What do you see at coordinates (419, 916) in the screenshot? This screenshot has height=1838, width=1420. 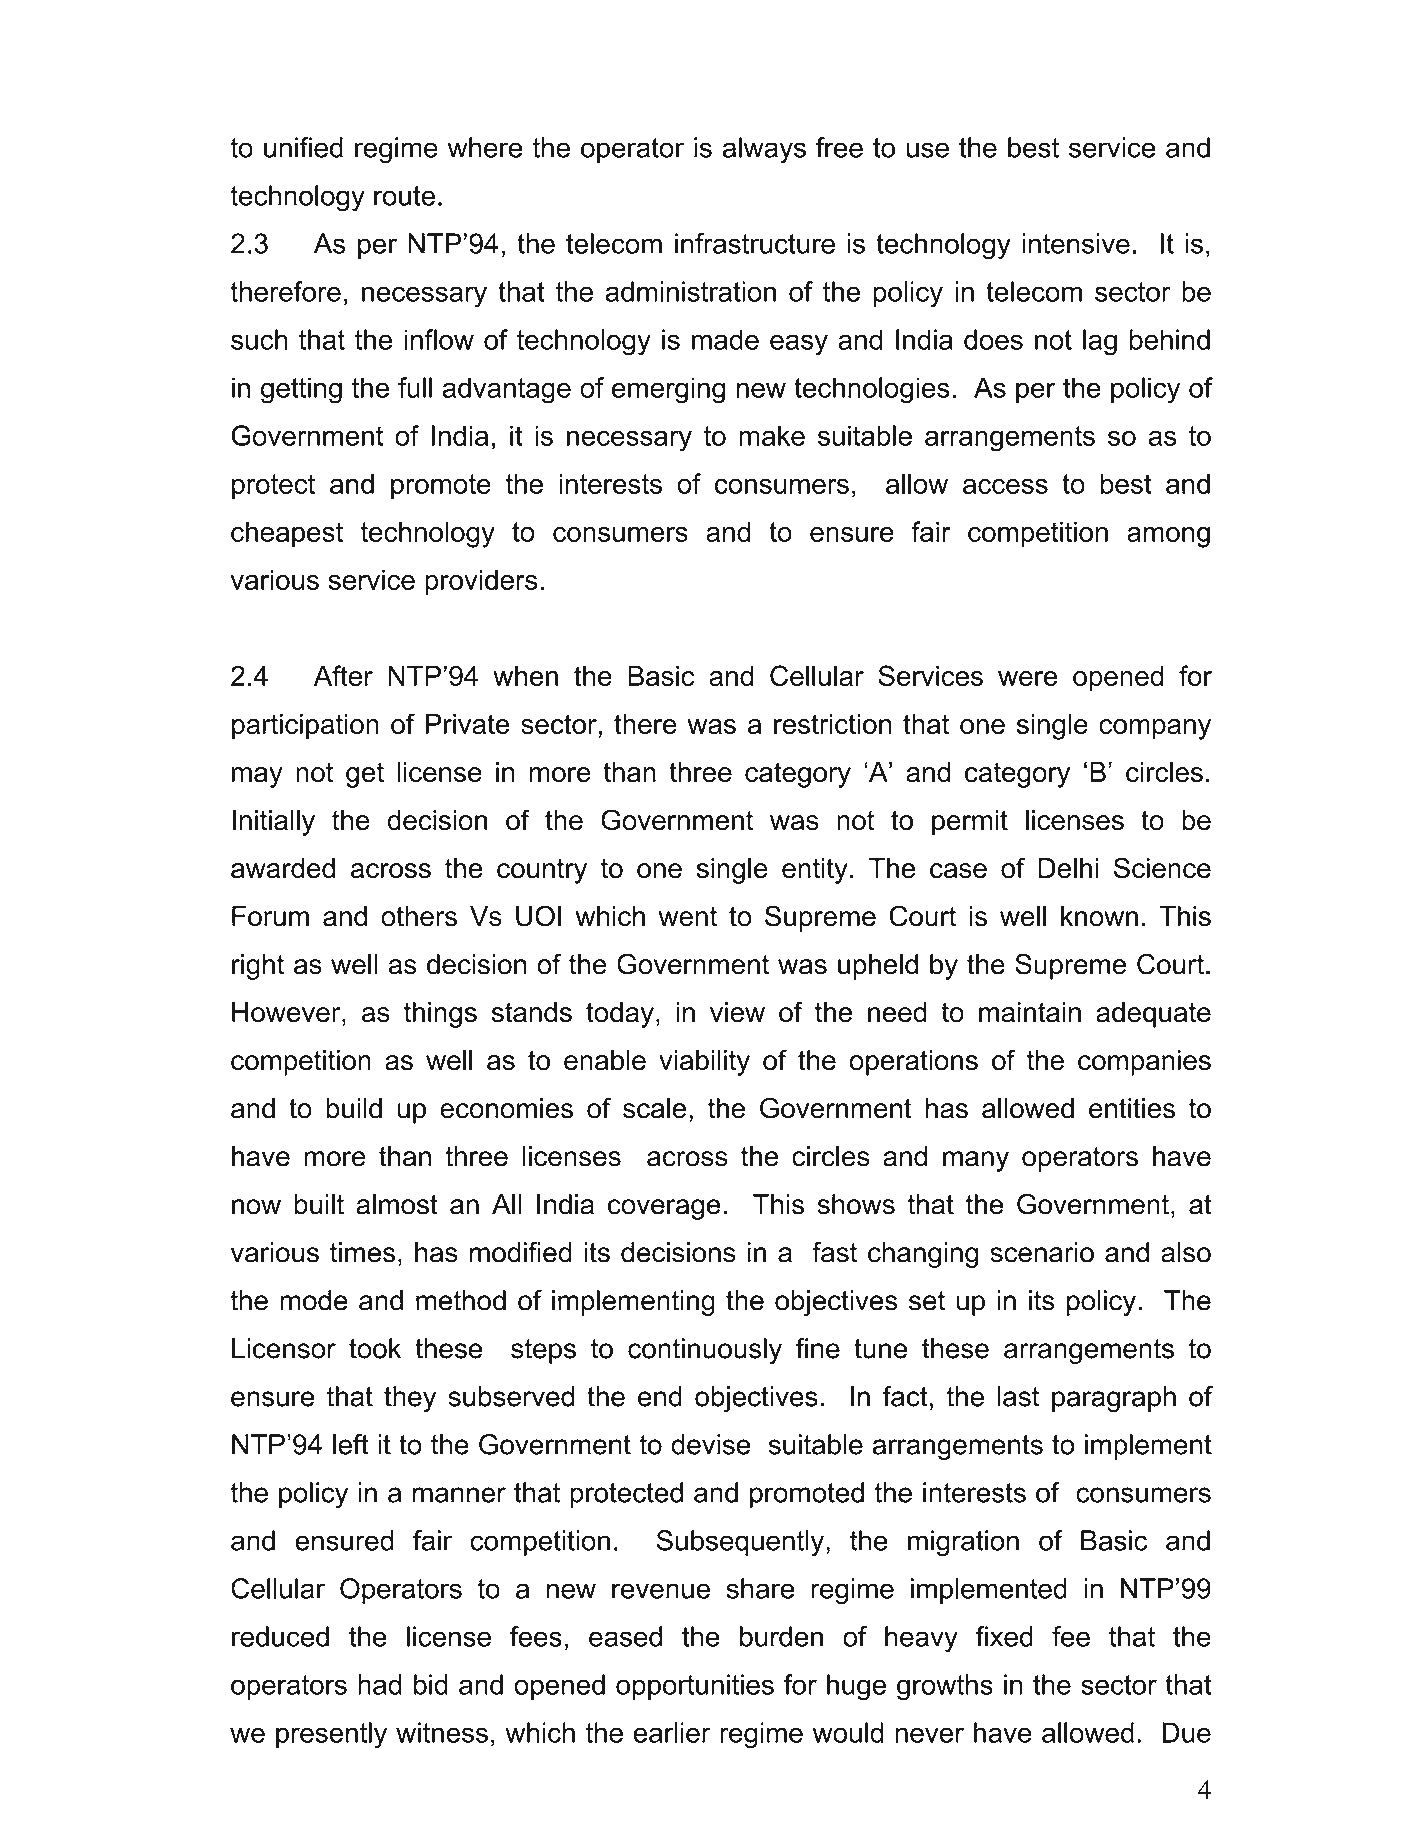 I see `others` at bounding box center [419, 916].
